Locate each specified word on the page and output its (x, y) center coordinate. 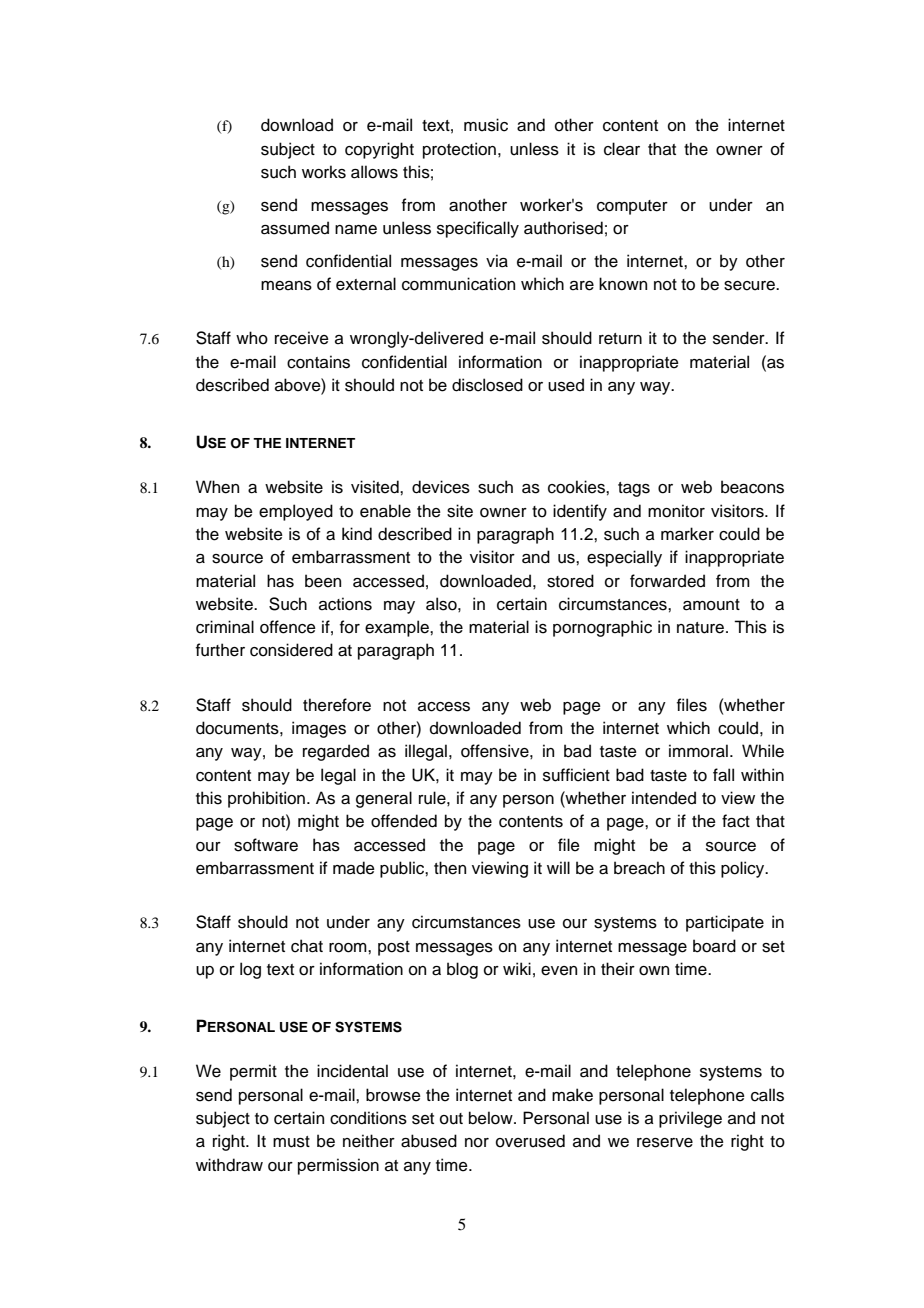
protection (459, 150)
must (291, 1142)
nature (700, 628)
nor (477, 1143)
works (324, 172)
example (398, 628)
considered (291, 650)
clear (622, 149)
